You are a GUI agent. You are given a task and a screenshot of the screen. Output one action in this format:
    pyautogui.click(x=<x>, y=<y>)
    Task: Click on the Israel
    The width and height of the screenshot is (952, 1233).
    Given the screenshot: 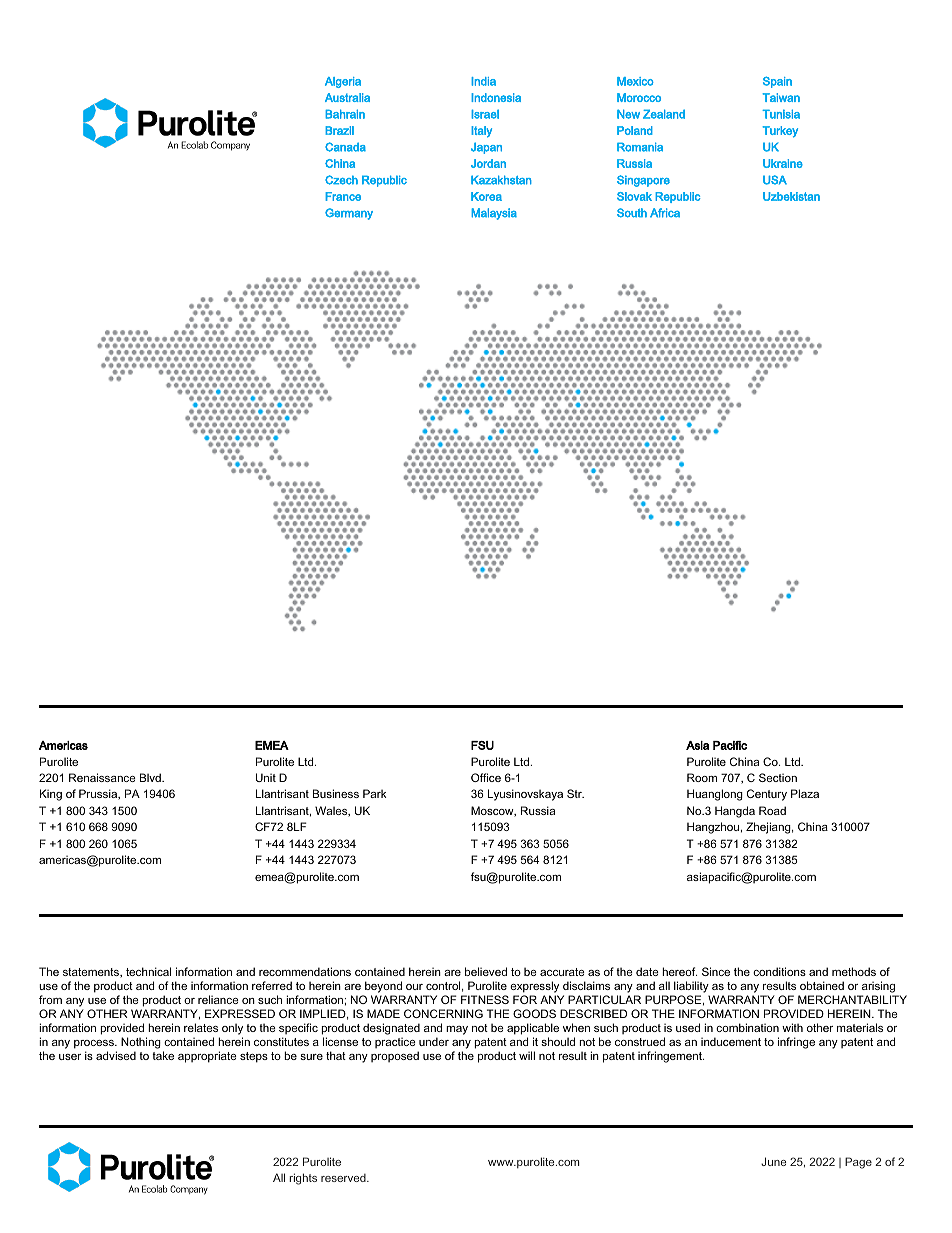 What is the action you would take?
    pyautogui.click(x=485, y=114)
